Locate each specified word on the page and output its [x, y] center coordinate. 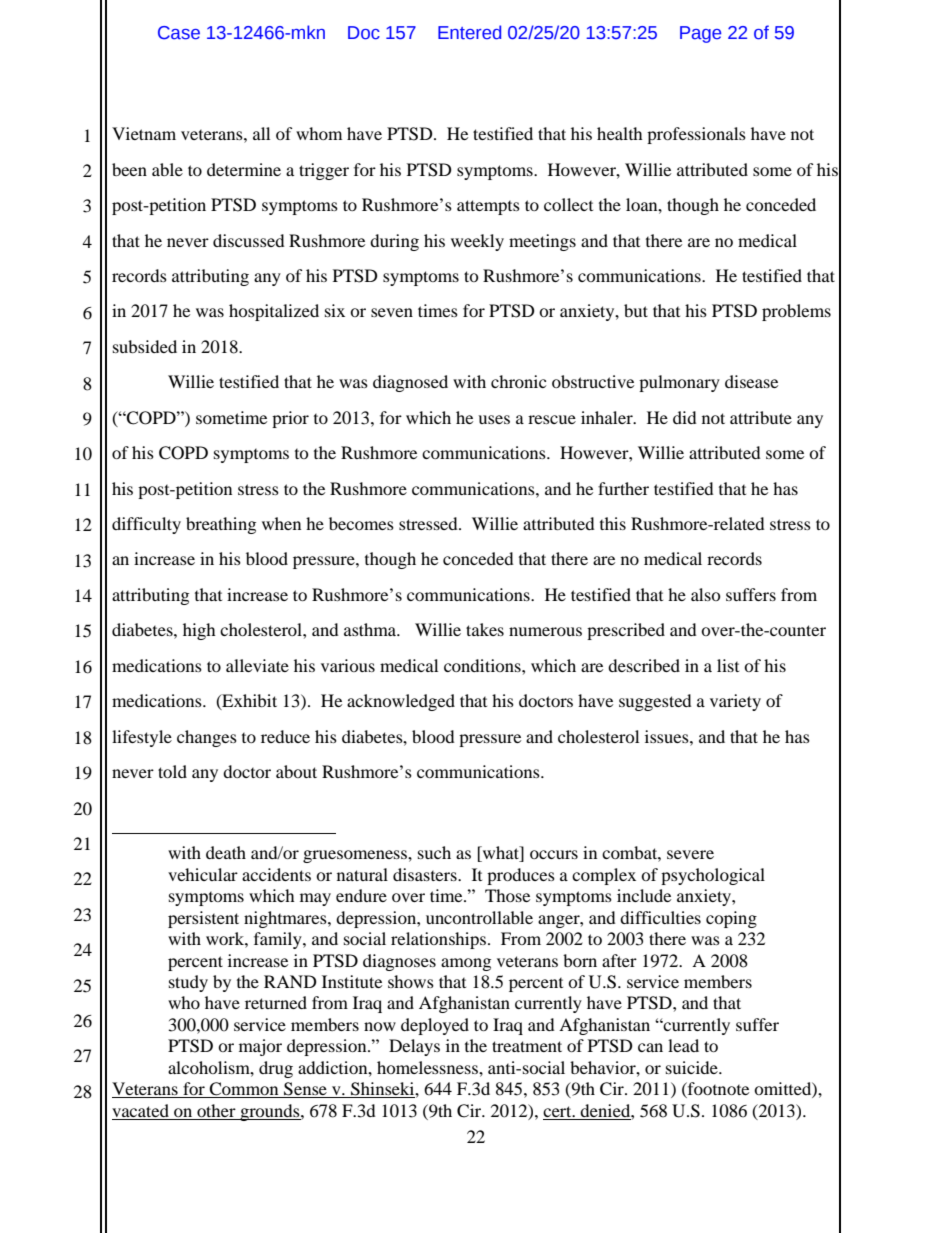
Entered [469, 32]
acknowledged [401, 702]
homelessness [428, 1067]
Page [700, 34]
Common [244, 1090]
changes [207, 738]
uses [494, 419]
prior [290, 419]
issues [668, 736]
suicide [693, 1067]
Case [179, 33]
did [685, 417]
